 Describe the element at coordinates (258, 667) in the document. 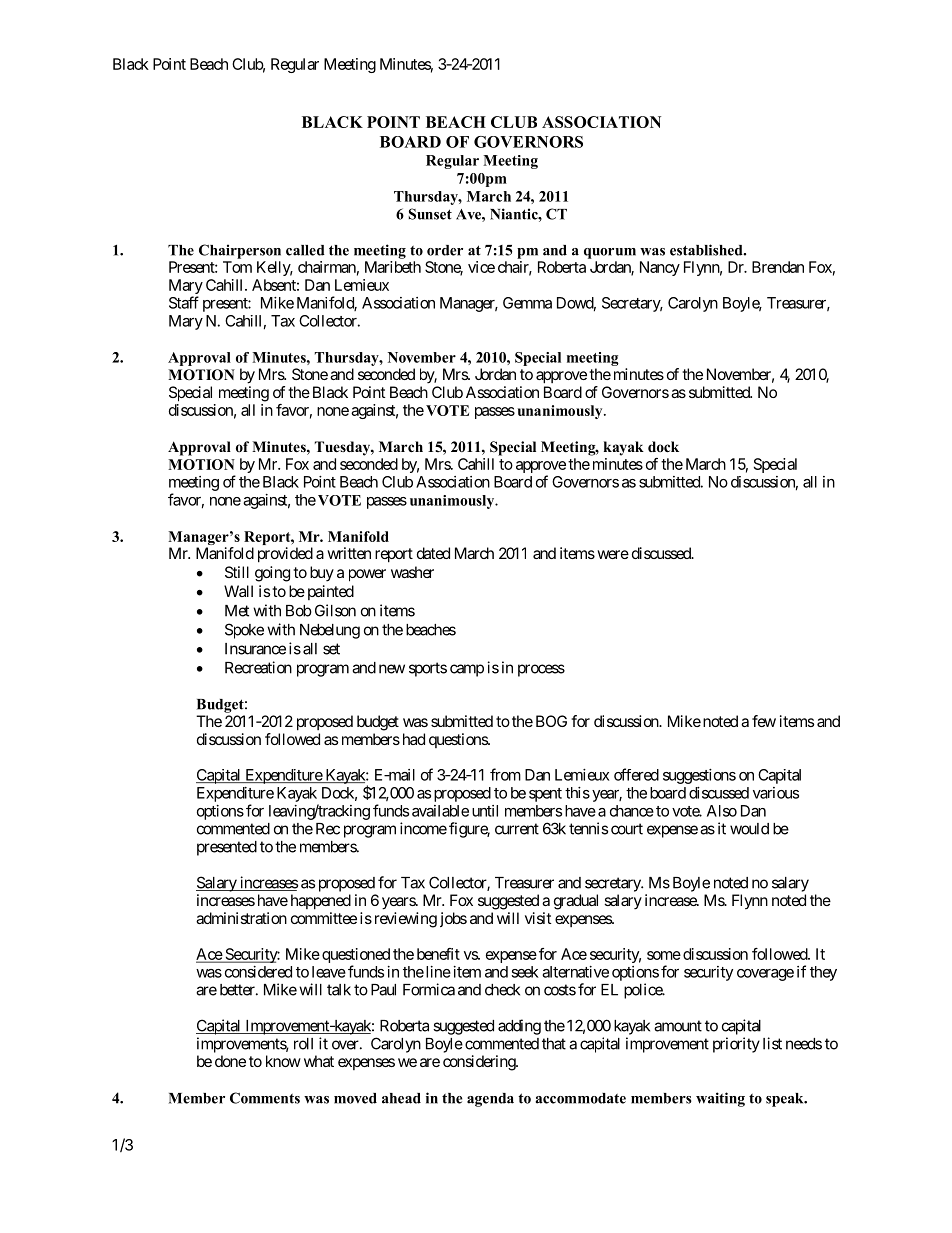

I see `Recreation` at that location.
